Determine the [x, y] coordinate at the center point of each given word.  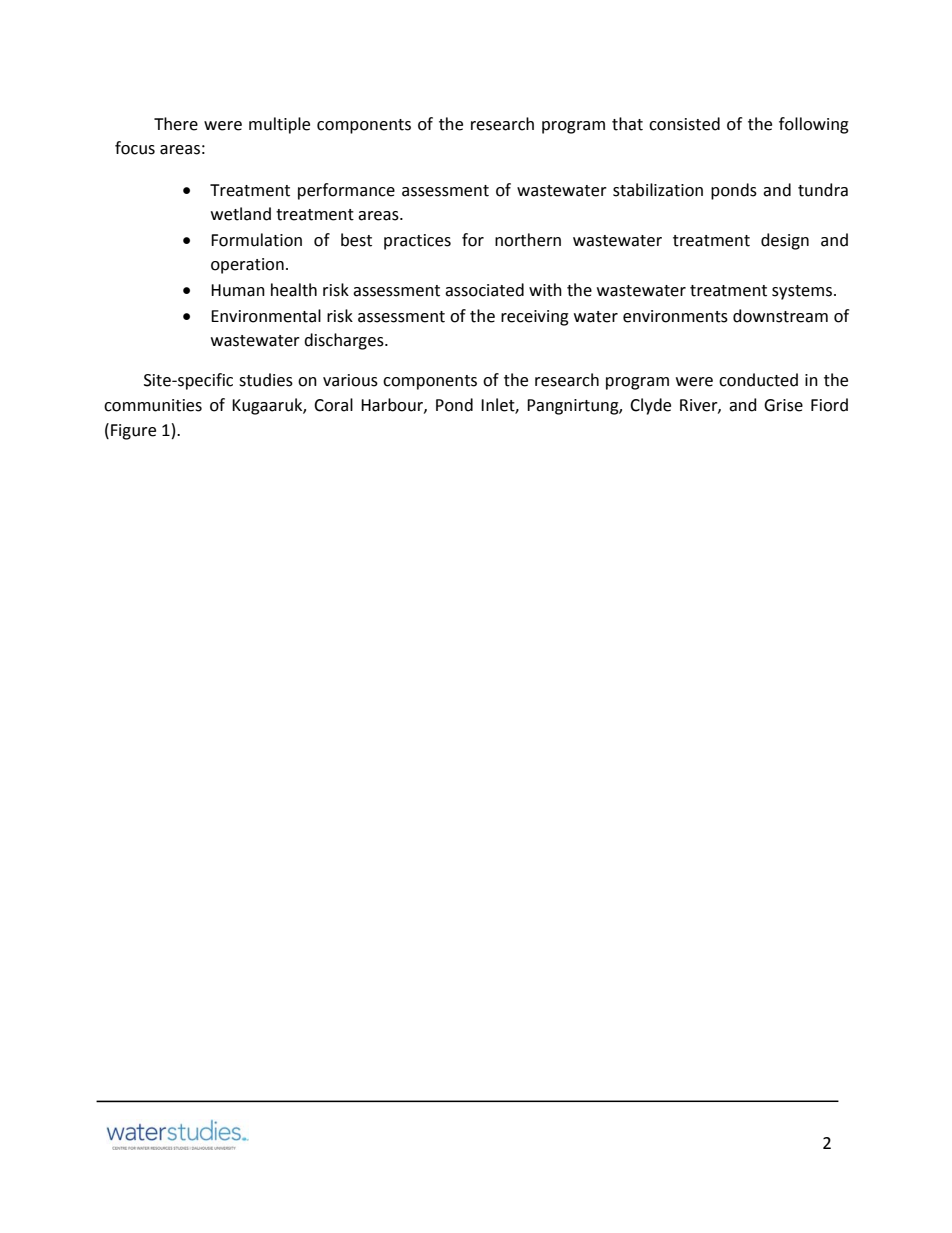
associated [484, 290]
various [350, 380]
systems [803, 292]
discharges [345, 341]
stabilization [658, 190]
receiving [535, 318]
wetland [241, 214]
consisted [684, 124]
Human [238, 290]
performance [346, 191]
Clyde [650, 406]
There [176, 124]
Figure [133, 432]
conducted [758, 380]
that [627, 124]
